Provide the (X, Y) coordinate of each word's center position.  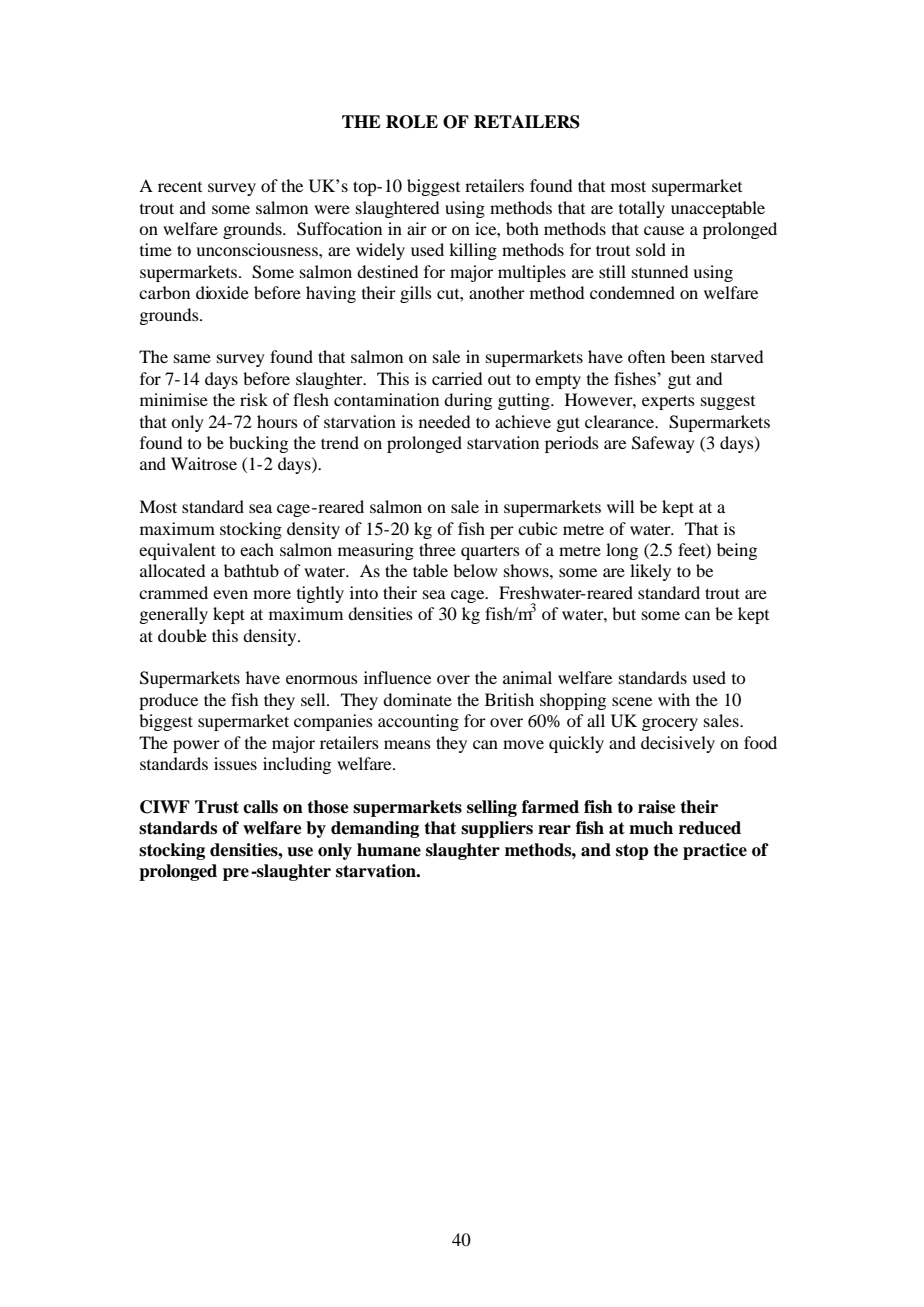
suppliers (497, 829)
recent (180, 187)
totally (642, 209)
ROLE (412, 122)
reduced (710, 828)
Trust (217, 807)
